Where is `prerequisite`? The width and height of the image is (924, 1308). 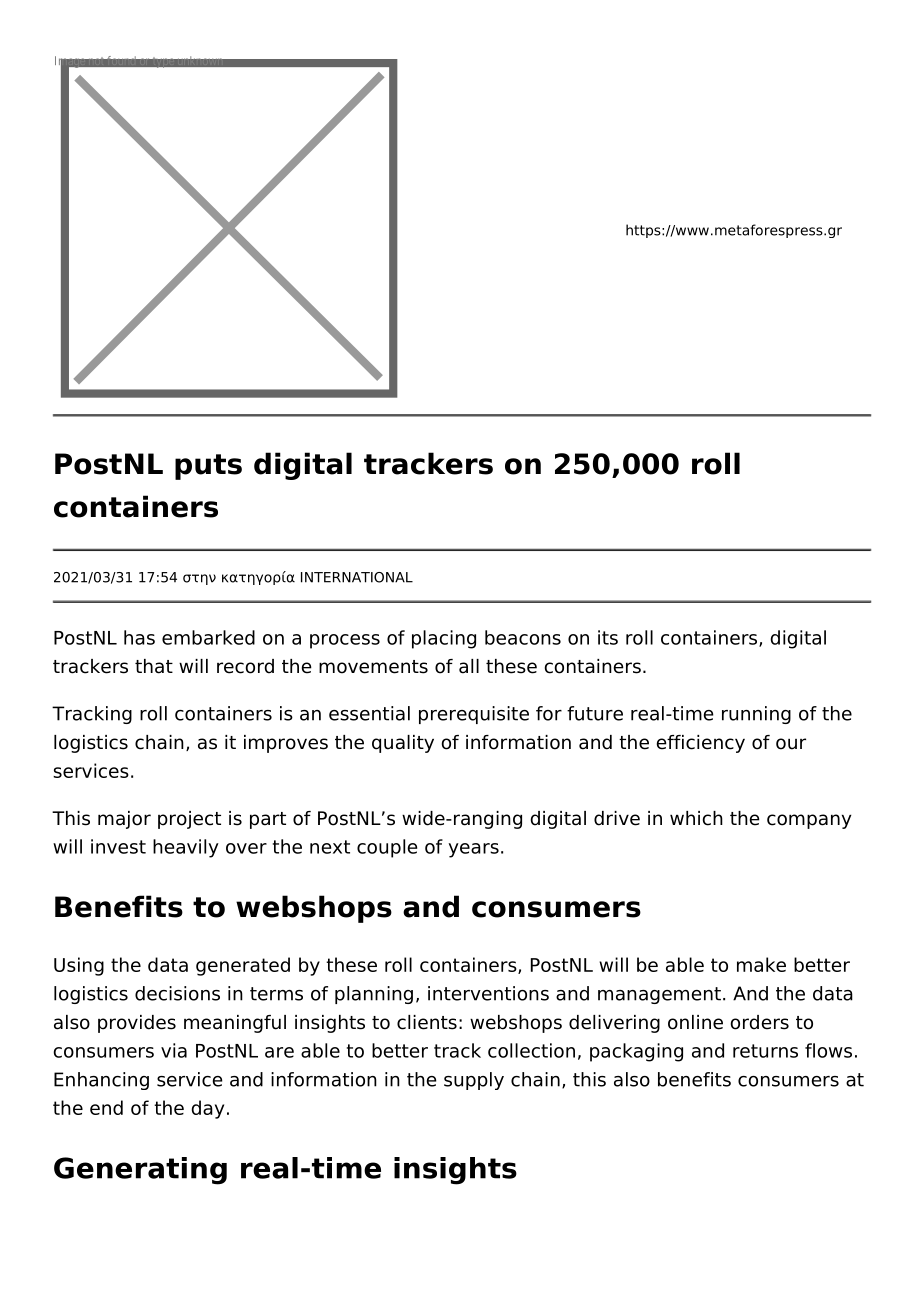 prerequisite is located at coordinates (474, 715).
